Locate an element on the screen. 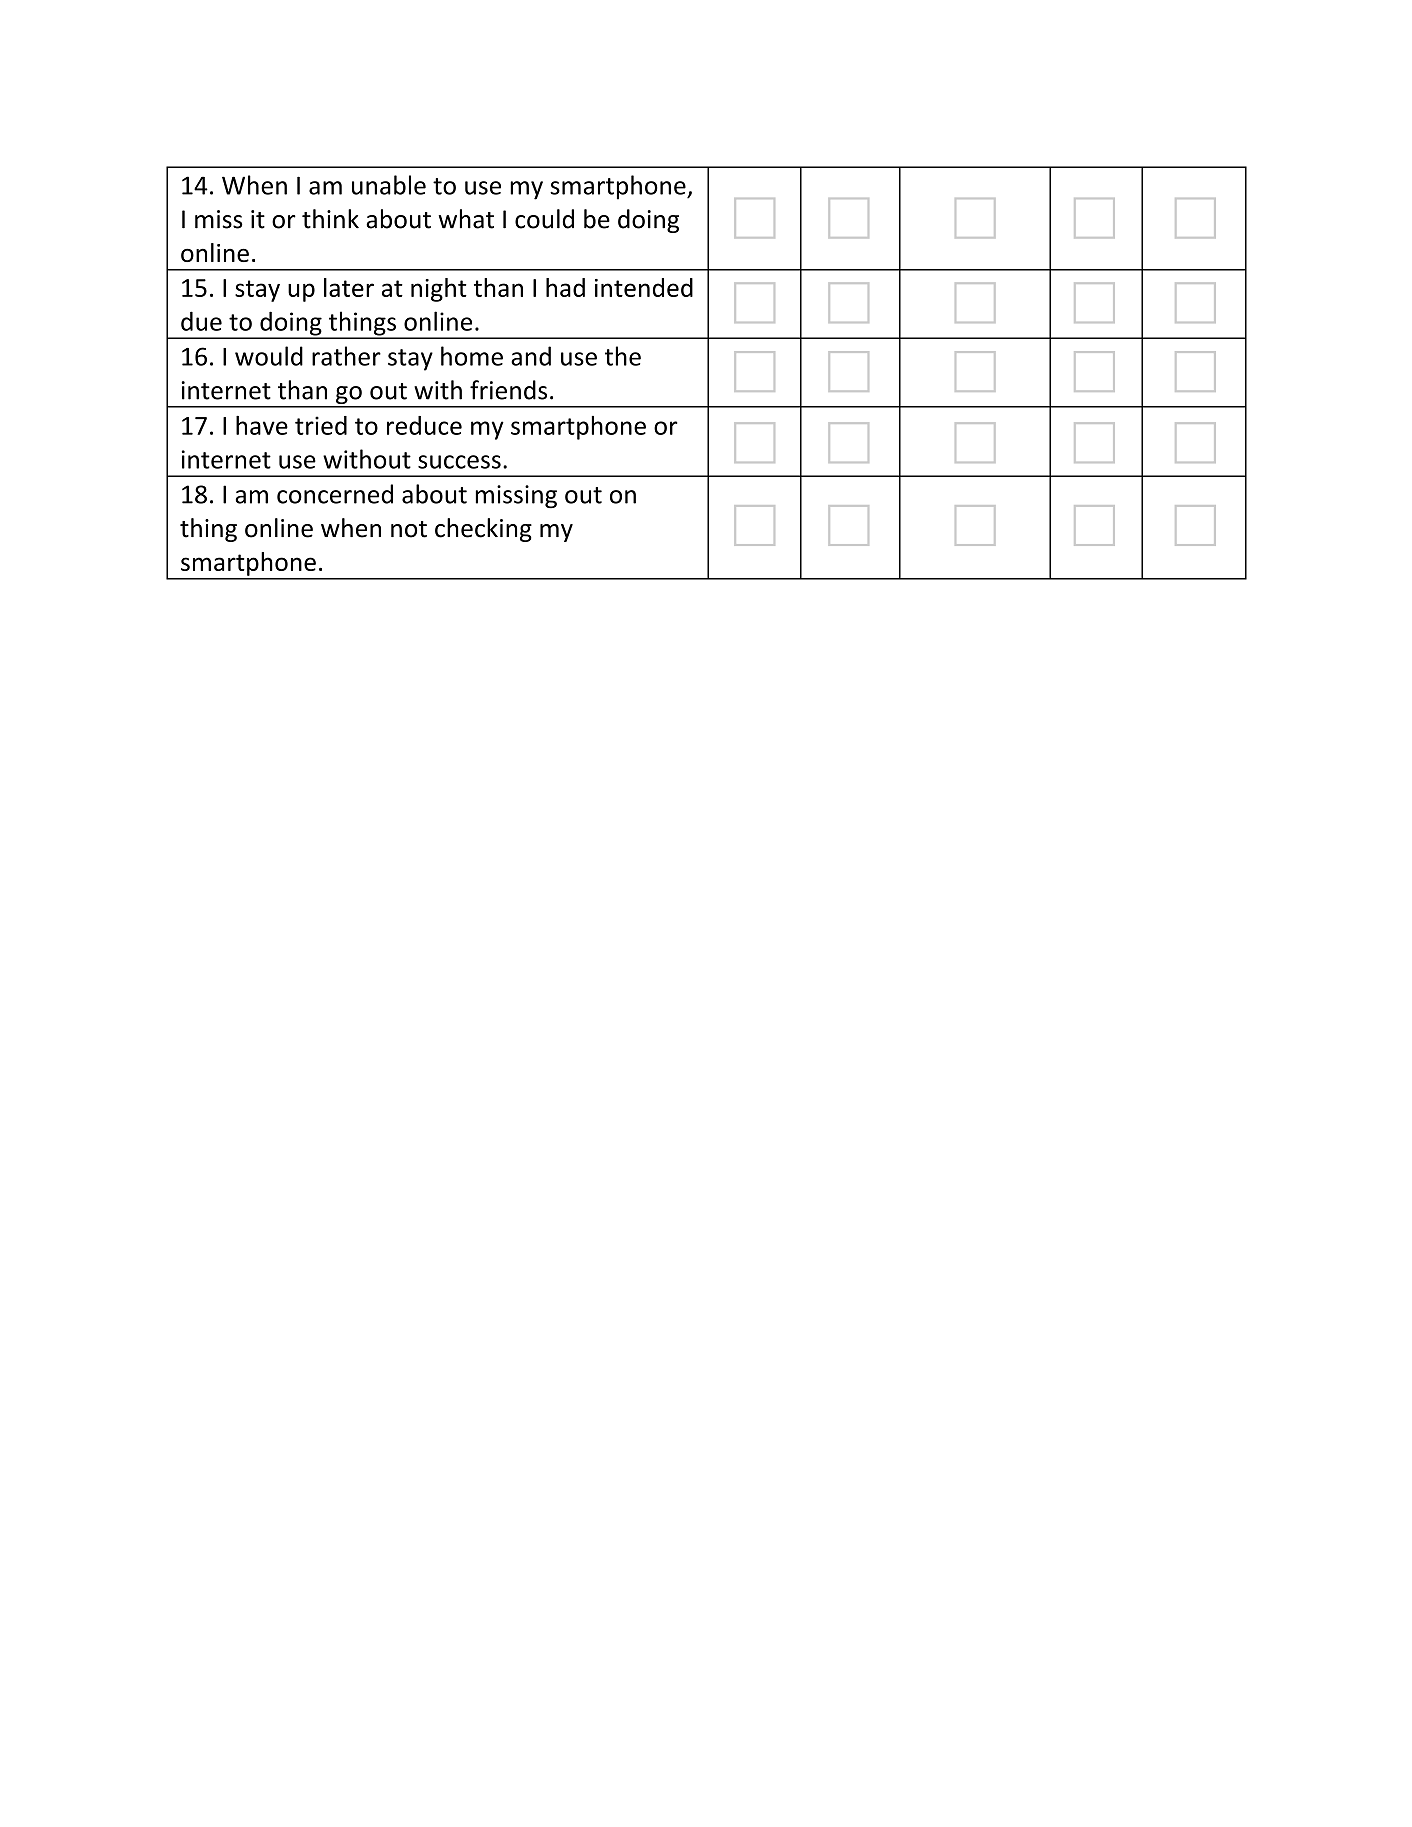 The width and height of the screenshot is (1412, 1827). night is located at coordinates (439, 290).
